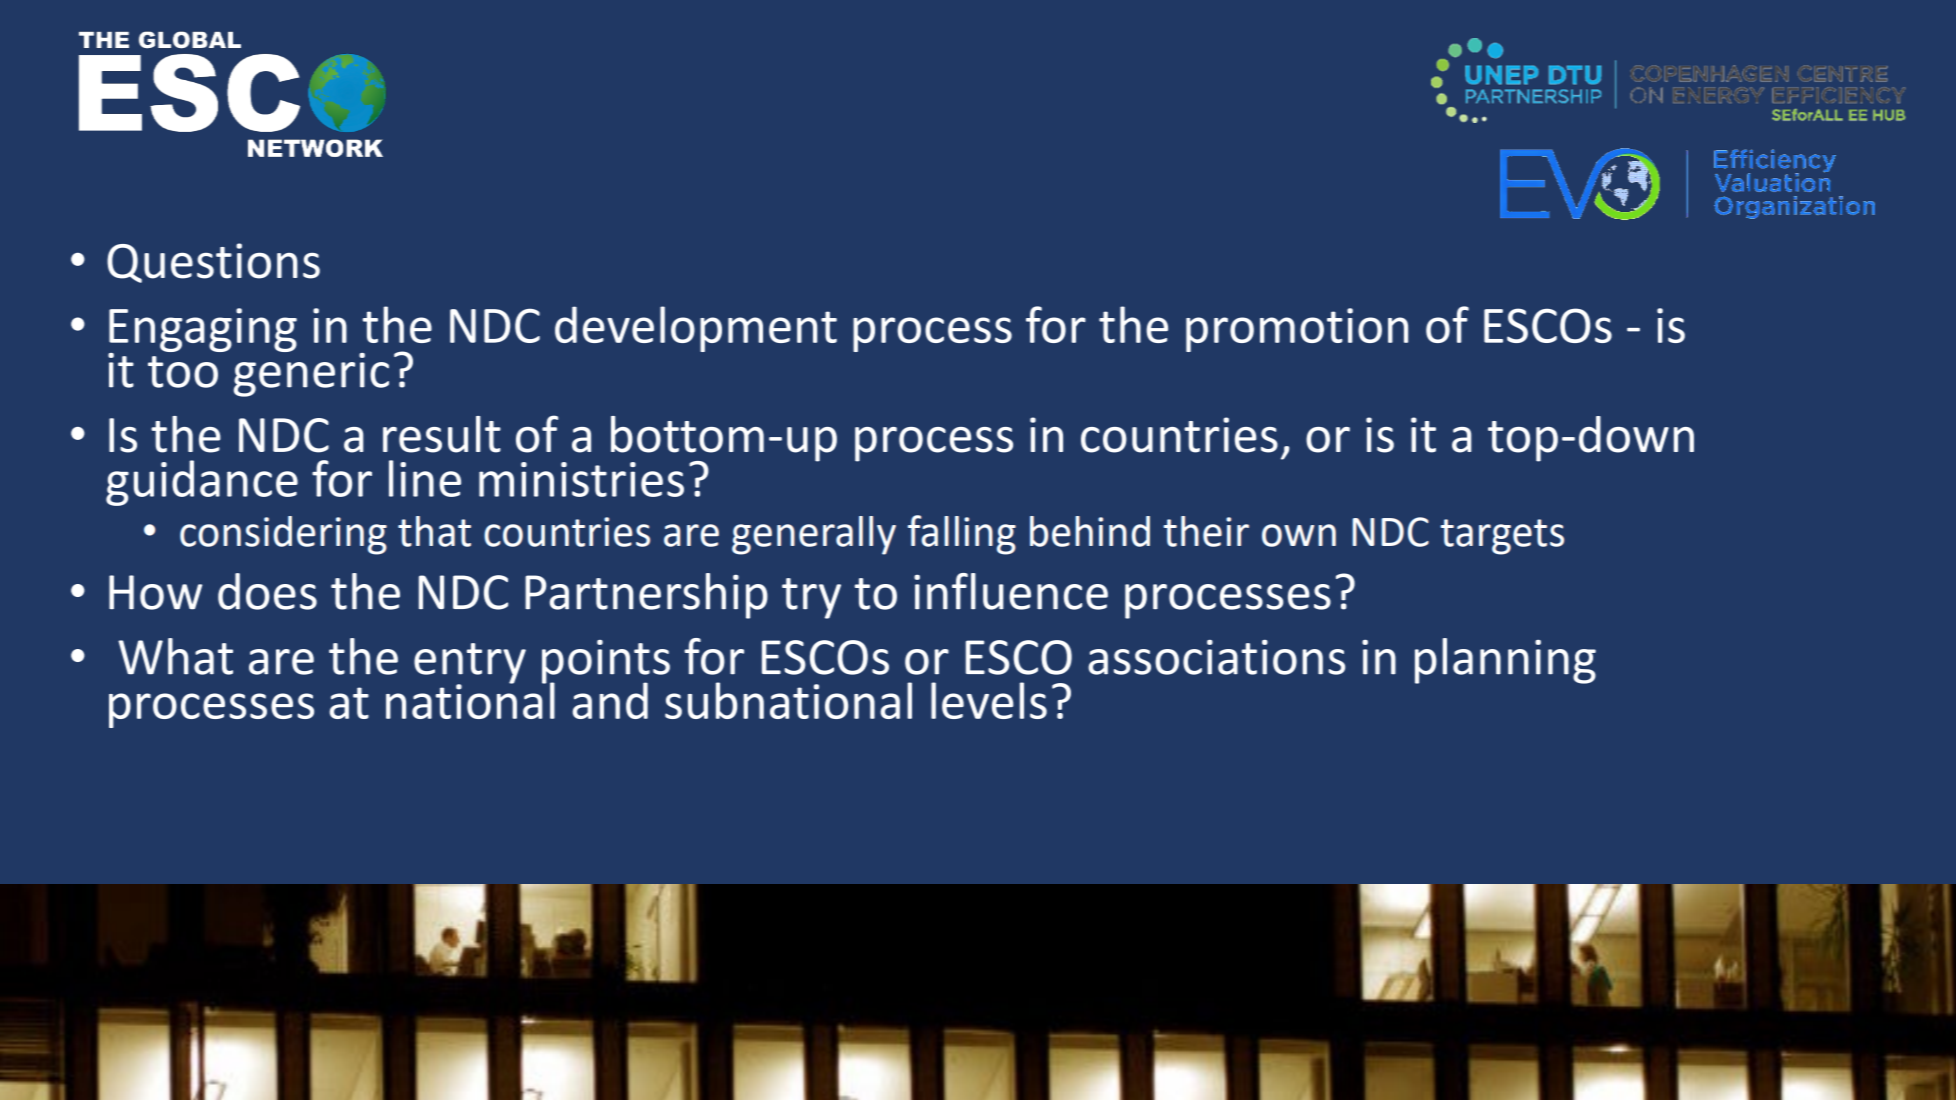  Describe the element at coordinates (470, 664) in the page. I see `entry` at that location.
